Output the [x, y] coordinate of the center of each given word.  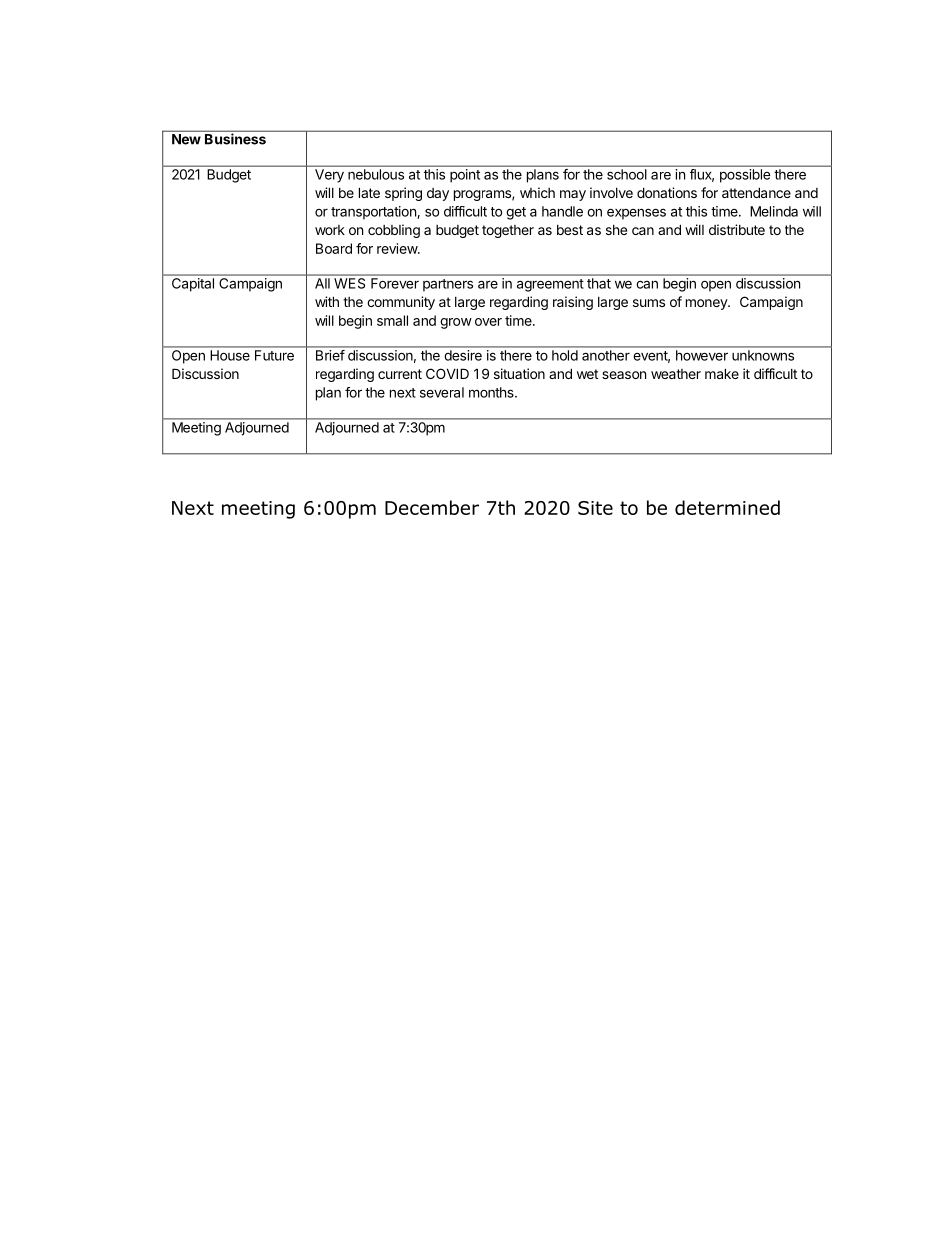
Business [235, 139]
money [707, 304]
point [465, 175]
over [488, 322]
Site [595, 508]
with [327, 301]
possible [745, 176]
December [432, 507]
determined [727, 507]
